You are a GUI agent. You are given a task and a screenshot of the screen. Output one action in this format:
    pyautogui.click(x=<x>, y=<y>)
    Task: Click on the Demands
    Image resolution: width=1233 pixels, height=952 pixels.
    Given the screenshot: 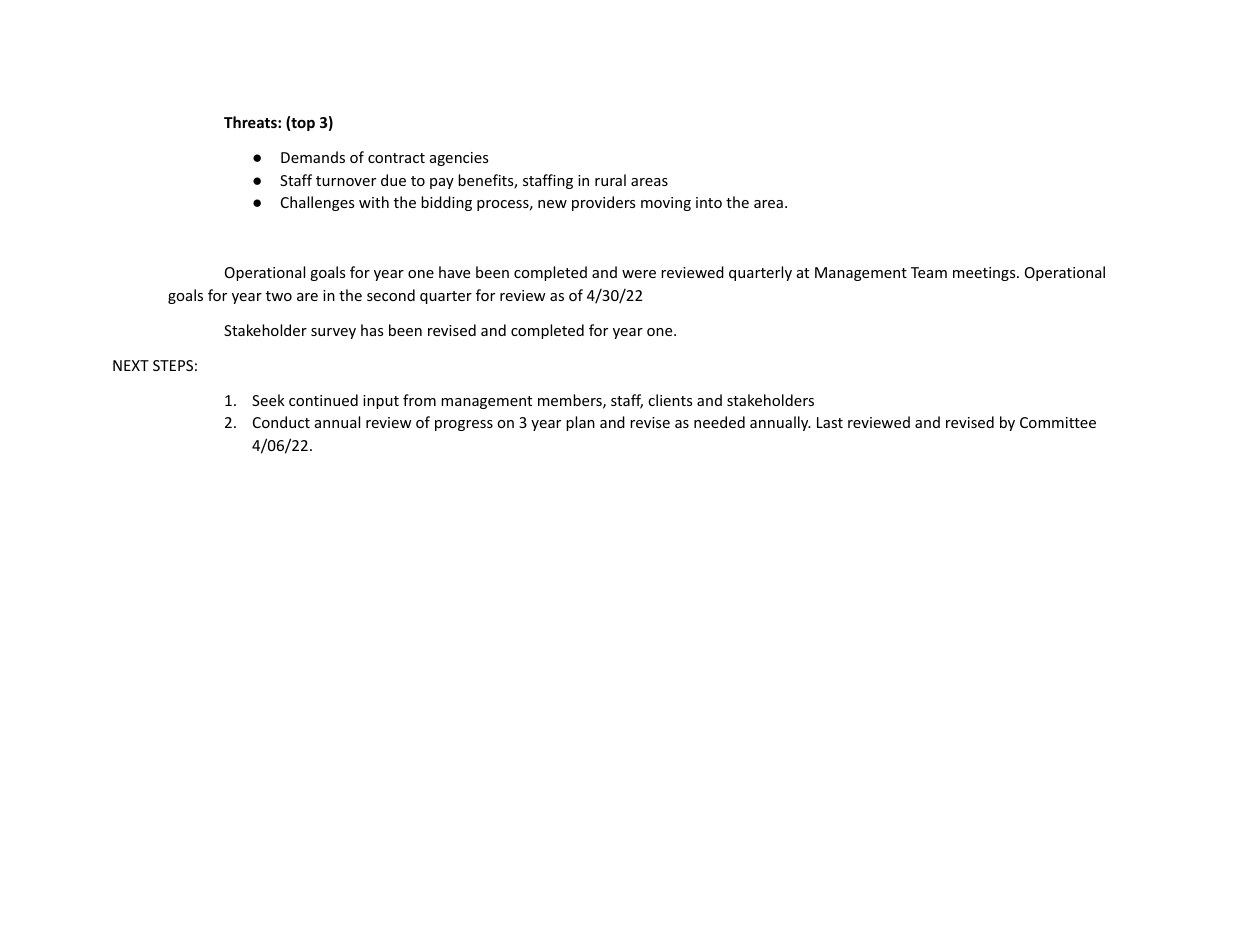 What is the action you would take?
    pyautogui.click(x=313, y=157)
